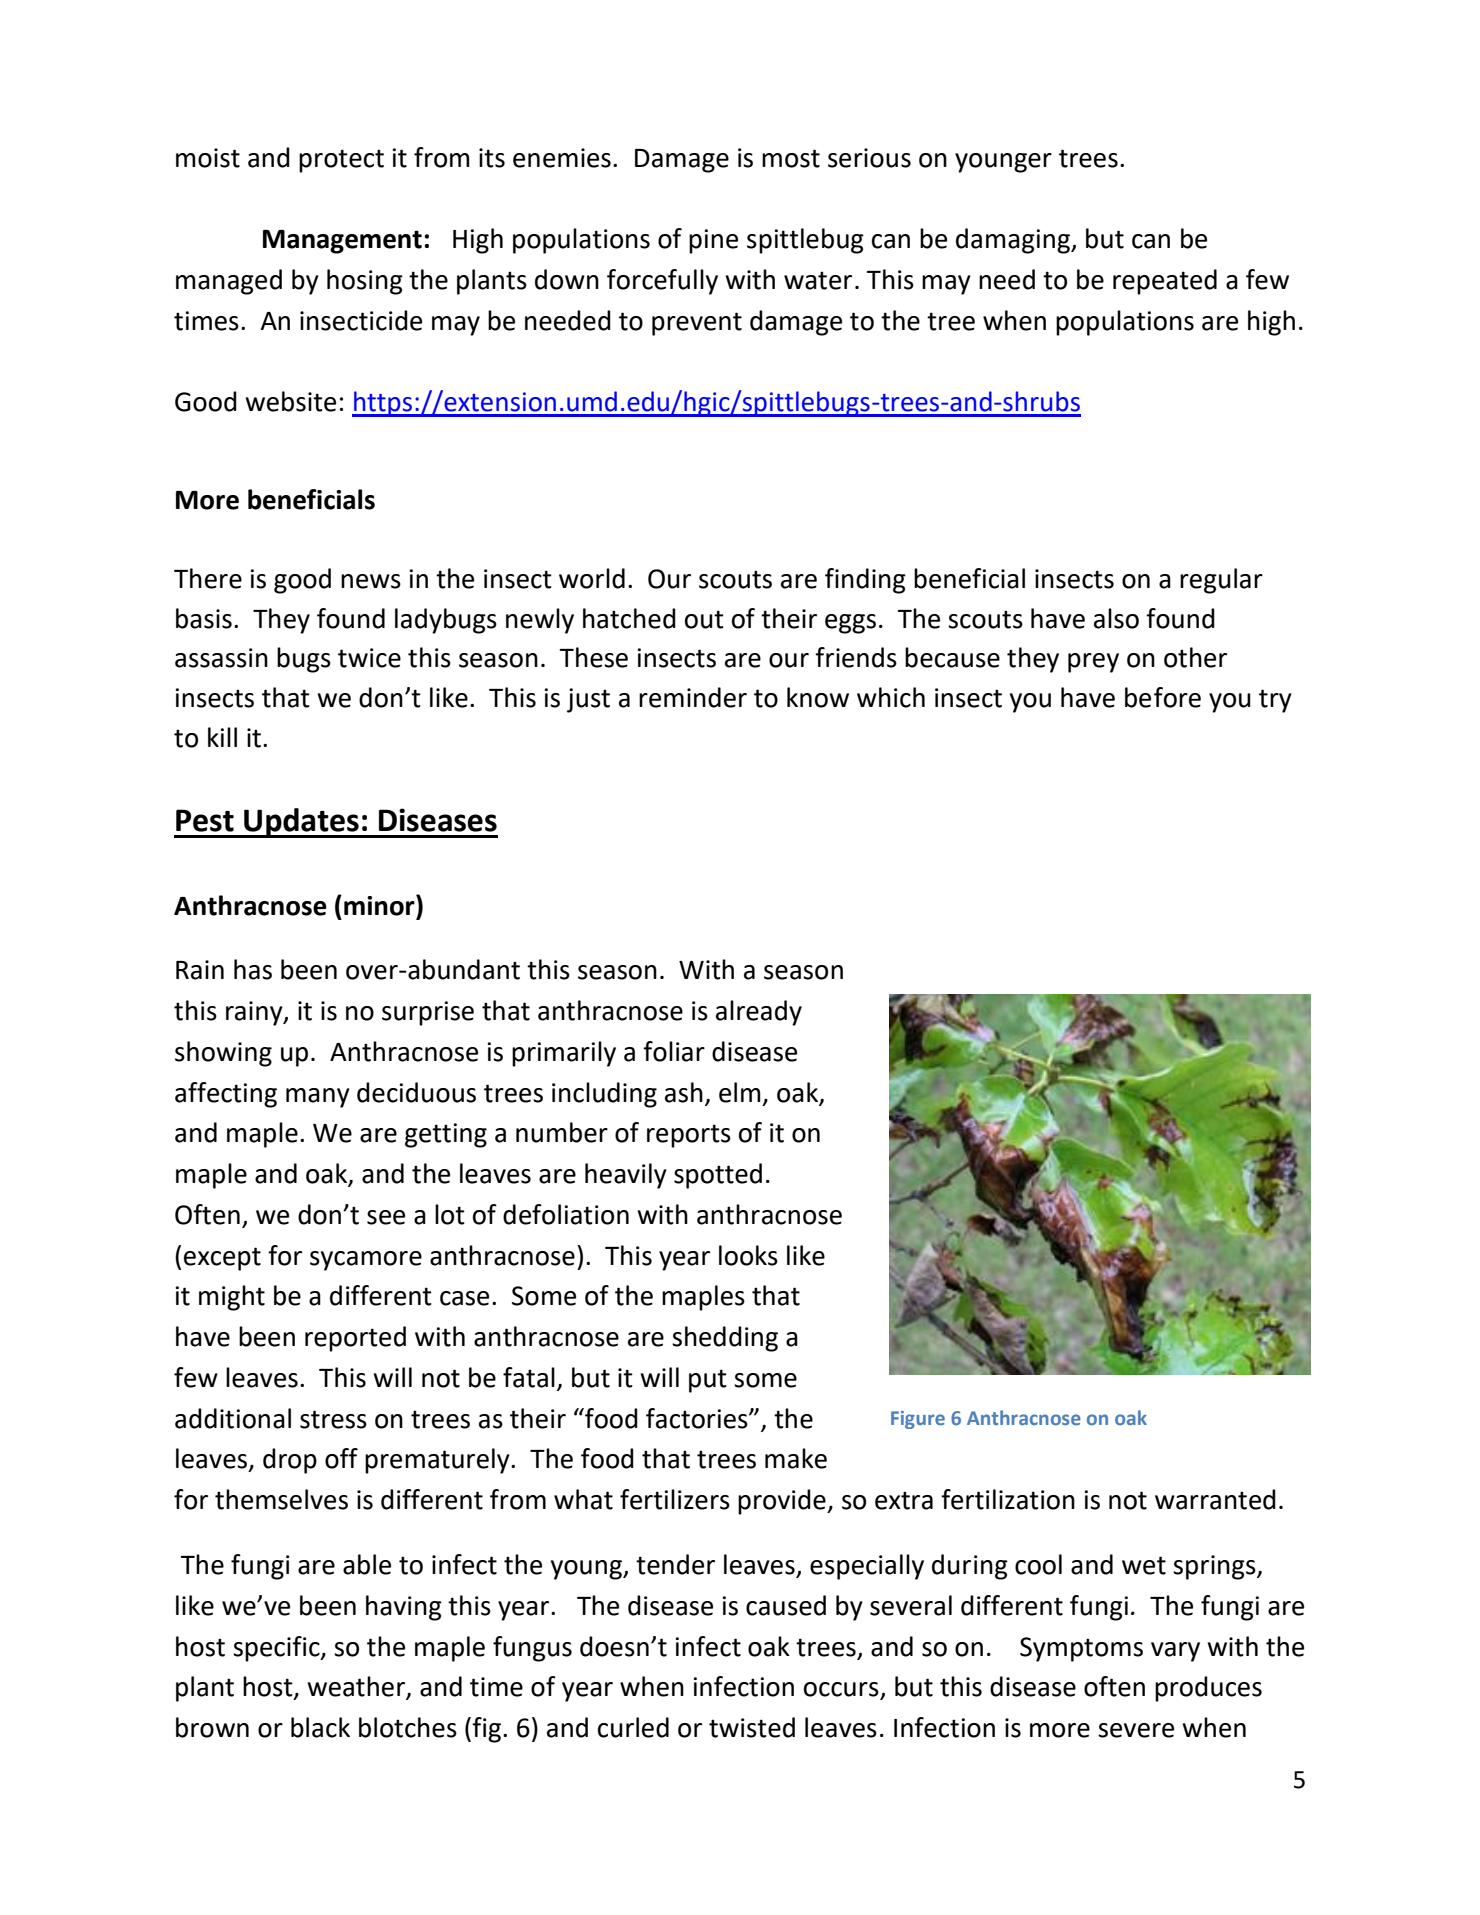 The height and width of the page is (1915, 1480). I want to click on Management, so click(342, 242).
